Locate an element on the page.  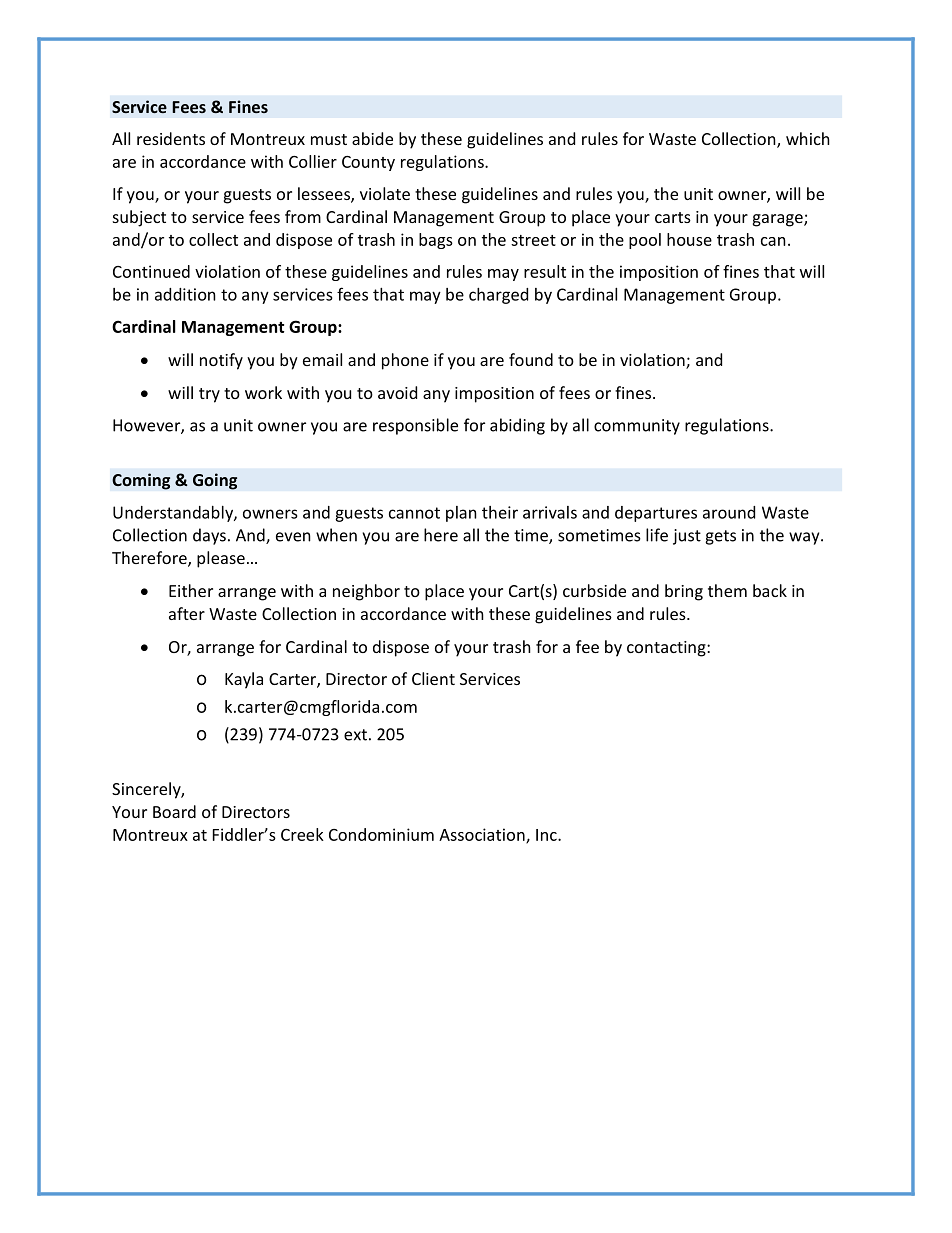
Going is located at coordinates (215, 481).
